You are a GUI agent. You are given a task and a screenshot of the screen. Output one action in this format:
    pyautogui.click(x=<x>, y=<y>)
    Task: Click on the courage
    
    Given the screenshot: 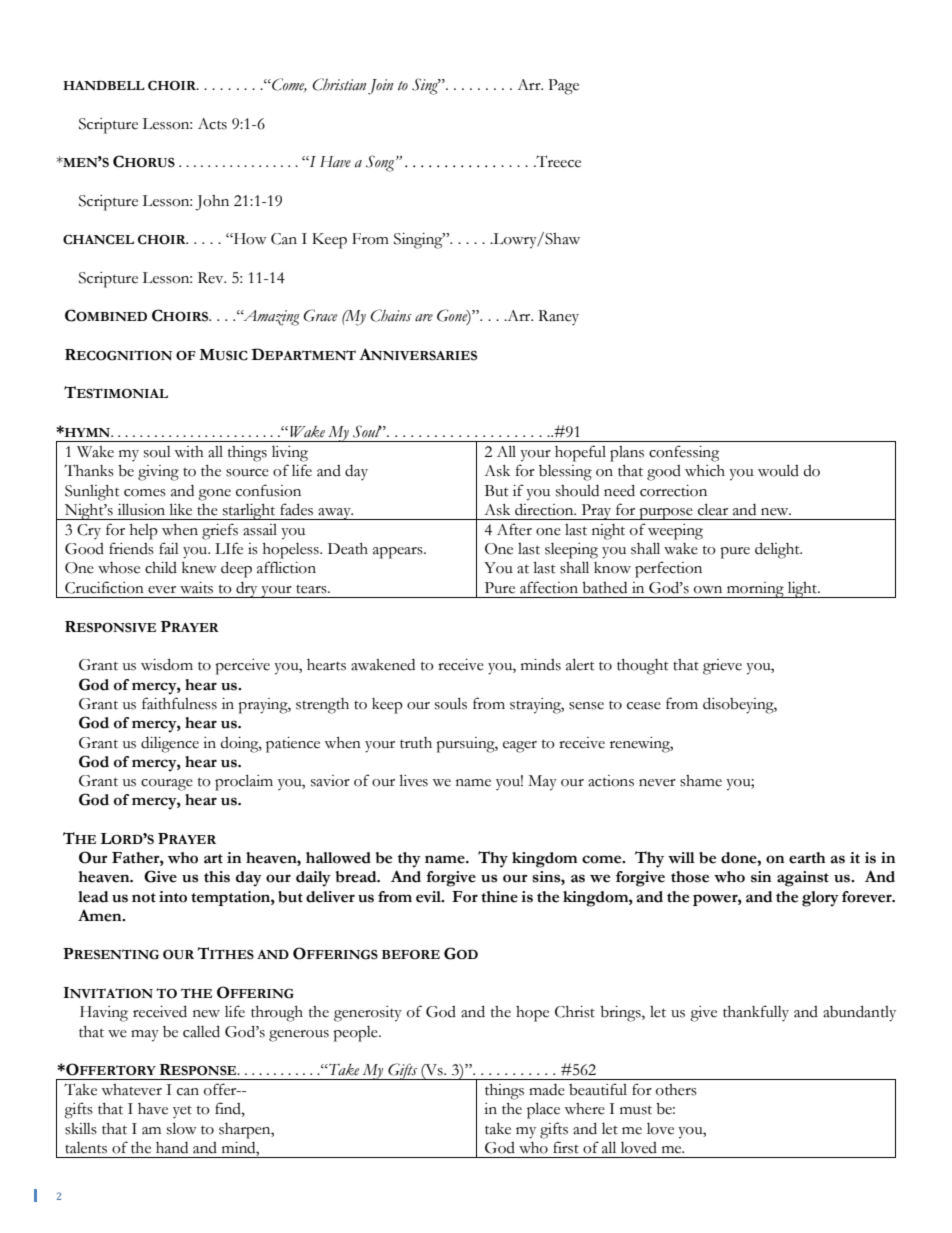 What is the action you would take?
    pyautogui.click(x=167, y=785)
